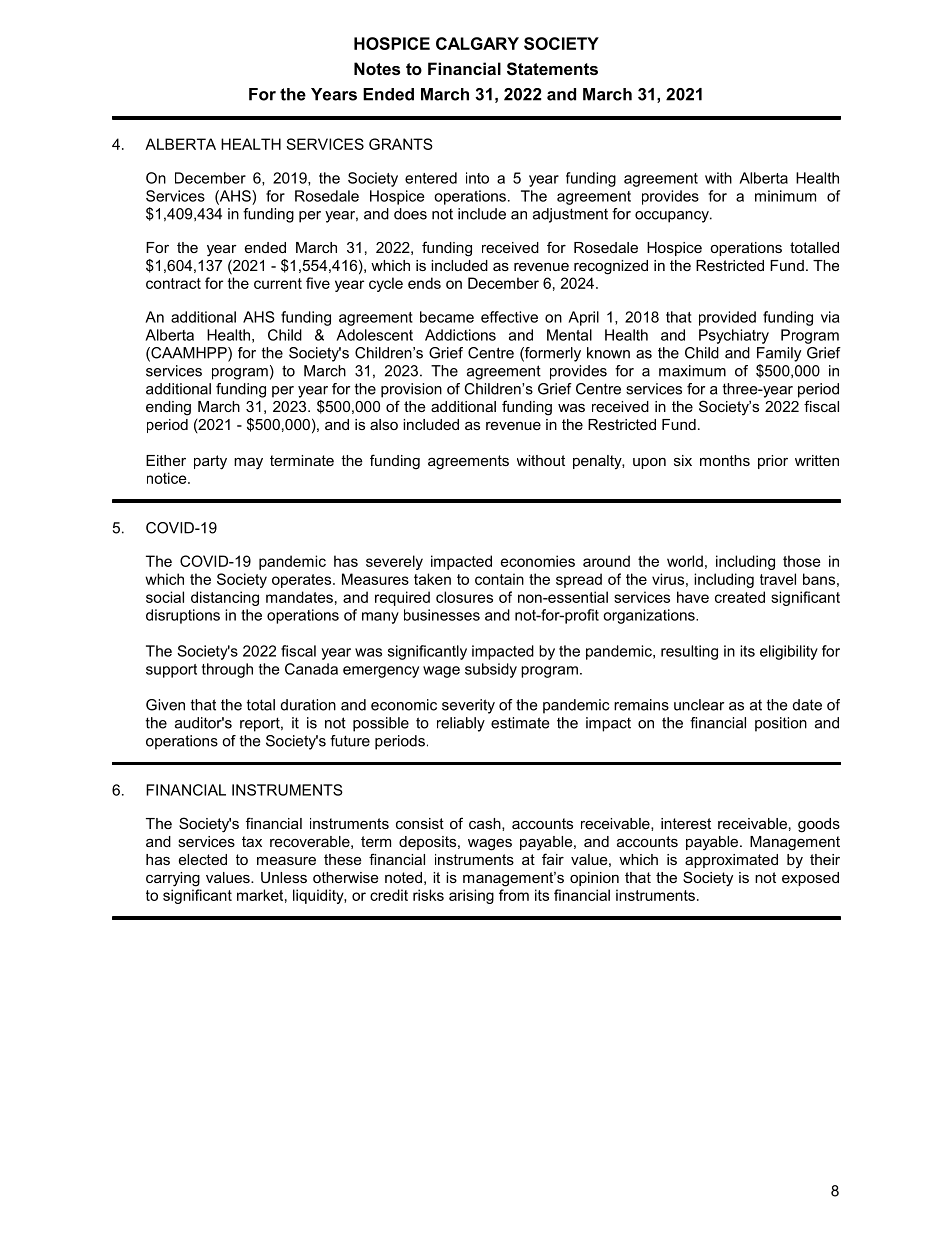  Describe the element at coordinates (552, 69) in the screenshot. I see `Statements` at that location.
